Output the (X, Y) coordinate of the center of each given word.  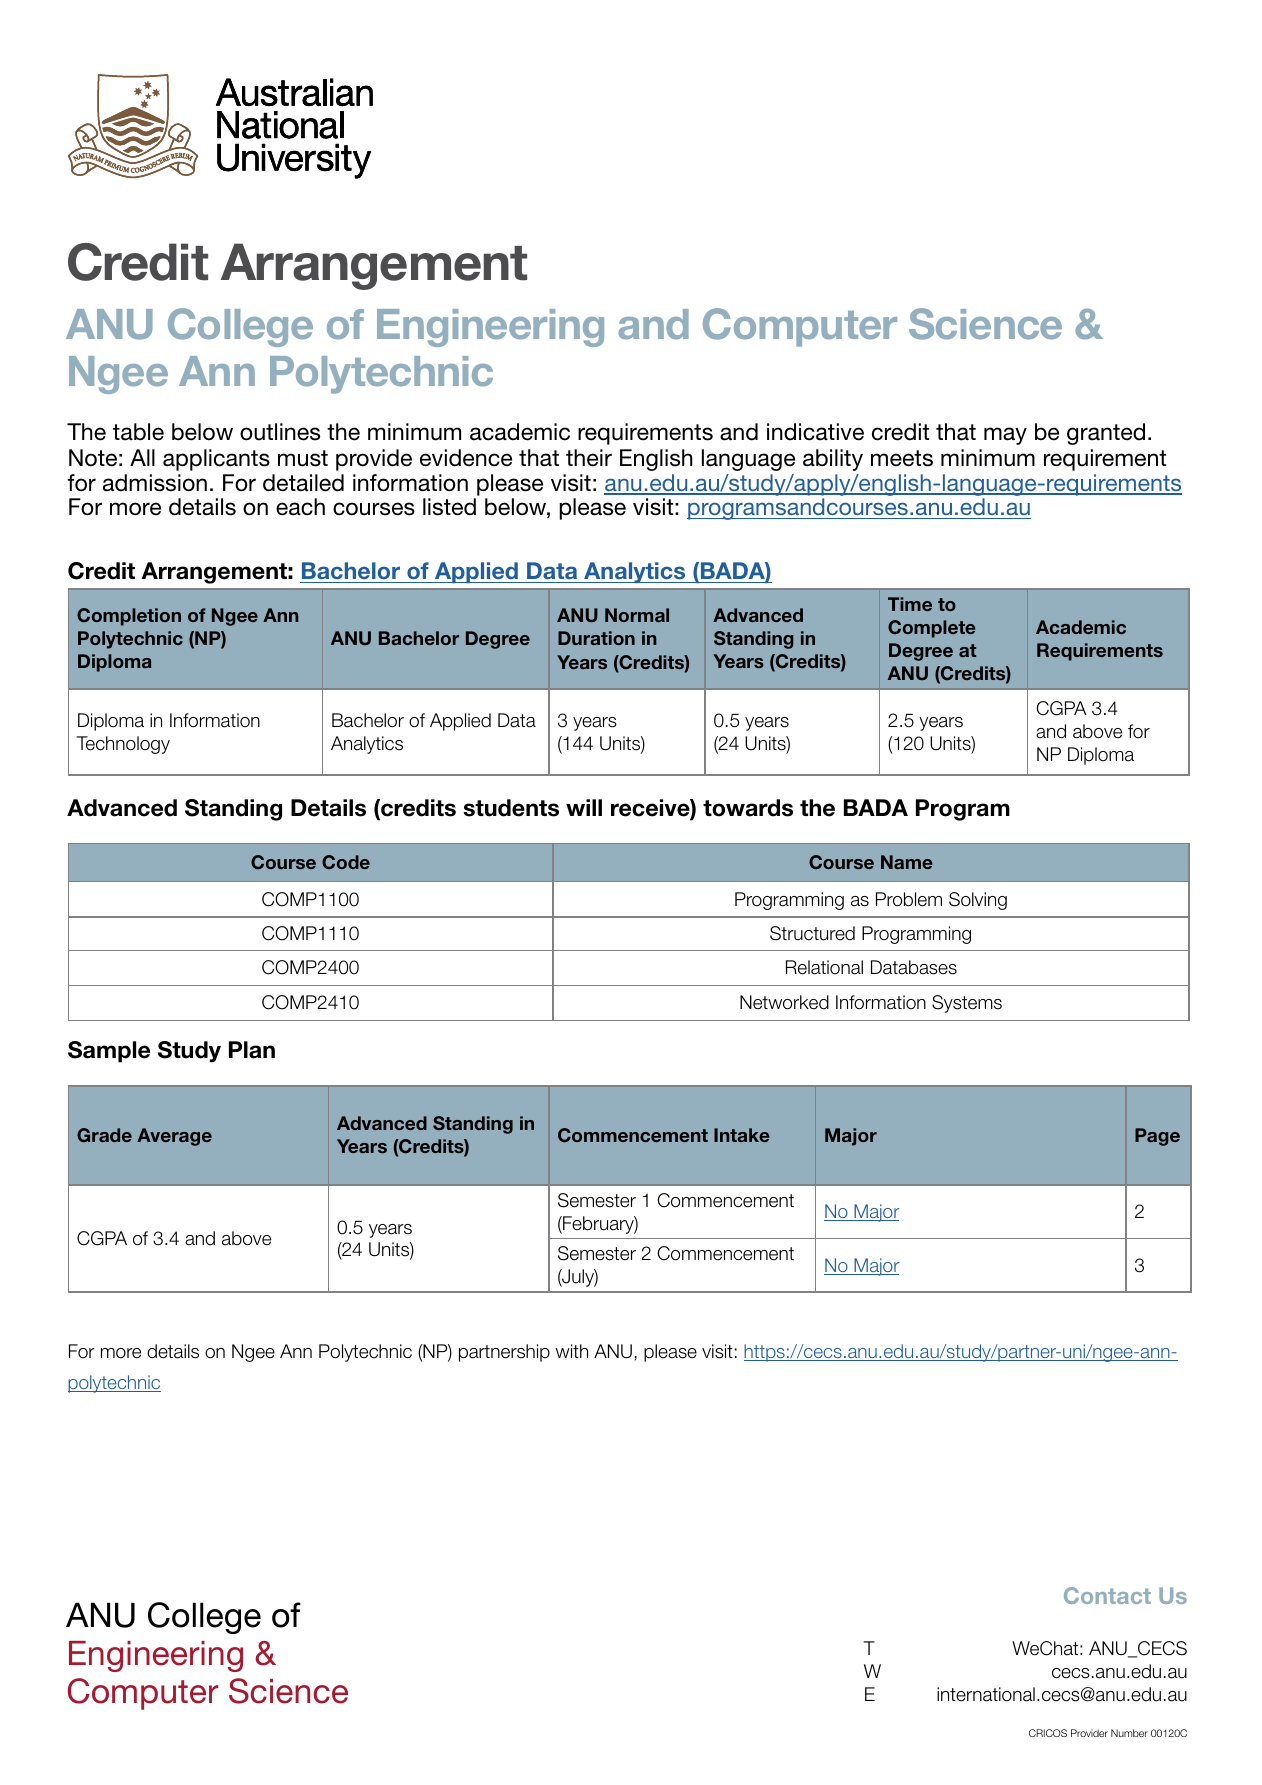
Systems (967, 1004)
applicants (216, 460)
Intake (741, 1135)
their (589, 458)
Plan (252, 1050)
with (572, 1351)
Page (1157, 1137)
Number (1129, 1733)
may (1005, 436)
